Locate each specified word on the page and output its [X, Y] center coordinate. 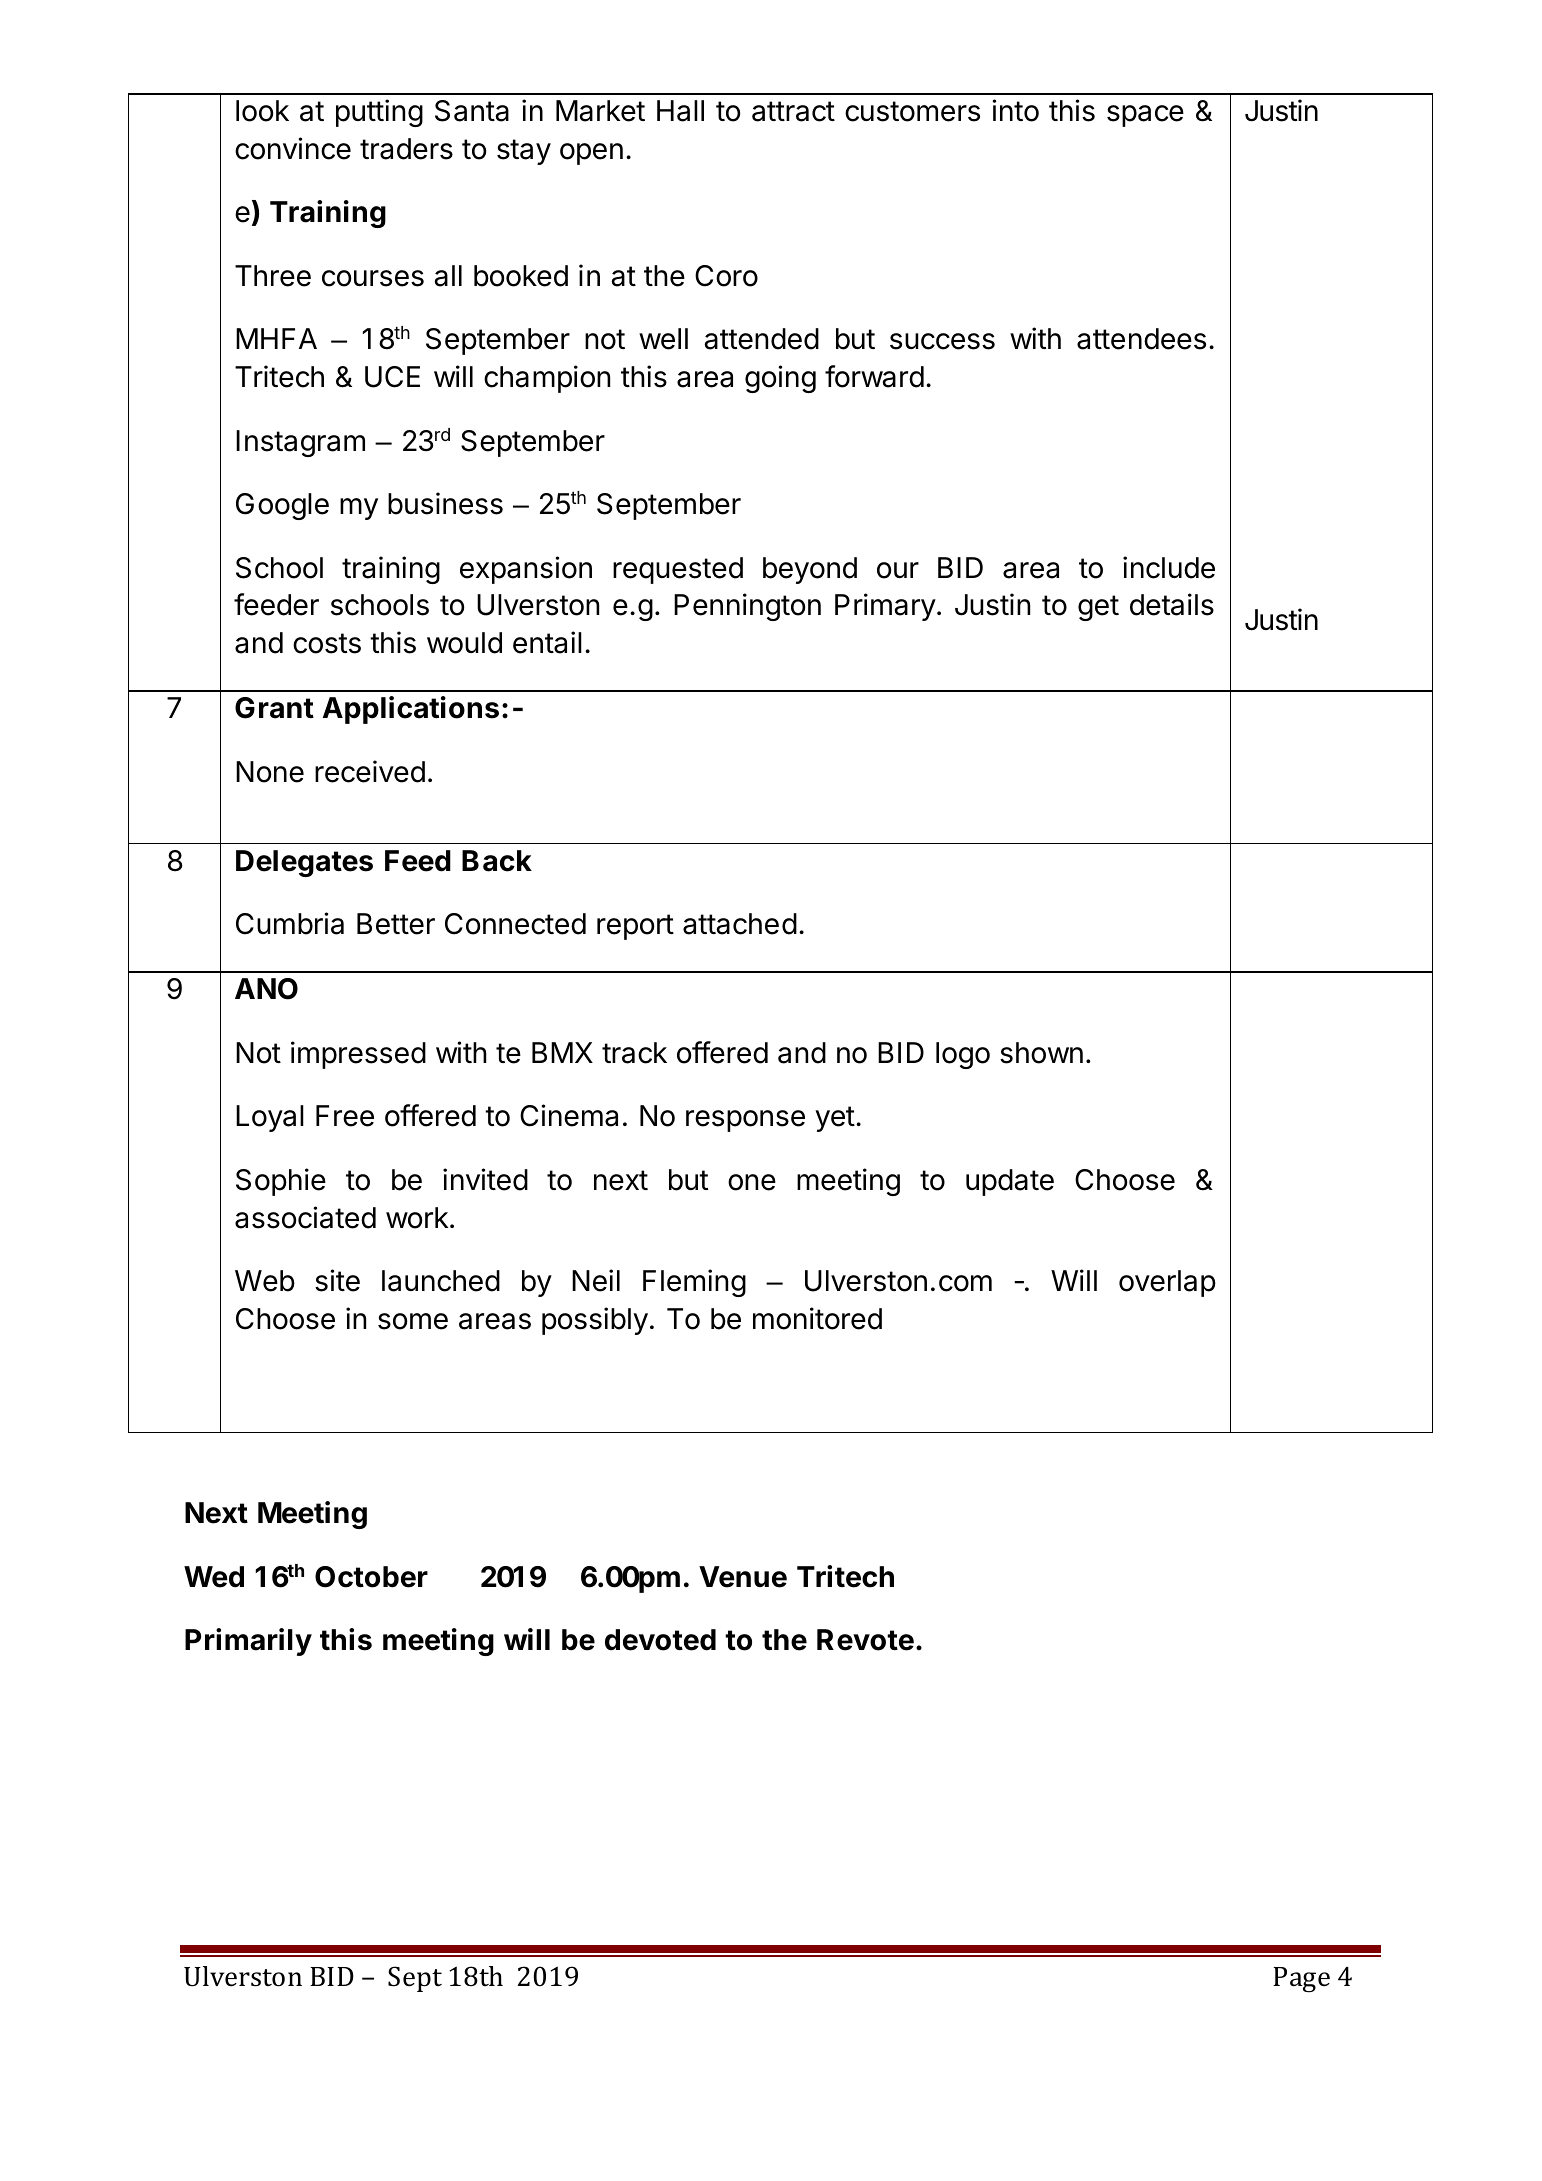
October [371, 1577]
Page [1301, 1980]
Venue [743, 1577]
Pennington [747, 607]
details [1172, 604]
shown [1041, 1053]
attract [793, 111]
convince [293, 148]
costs [327, 643]
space [1145, 116]
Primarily [248, 1642]
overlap [1167, 1283]
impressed [358, 1055]
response [745, 1121]
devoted [660, 1640]
